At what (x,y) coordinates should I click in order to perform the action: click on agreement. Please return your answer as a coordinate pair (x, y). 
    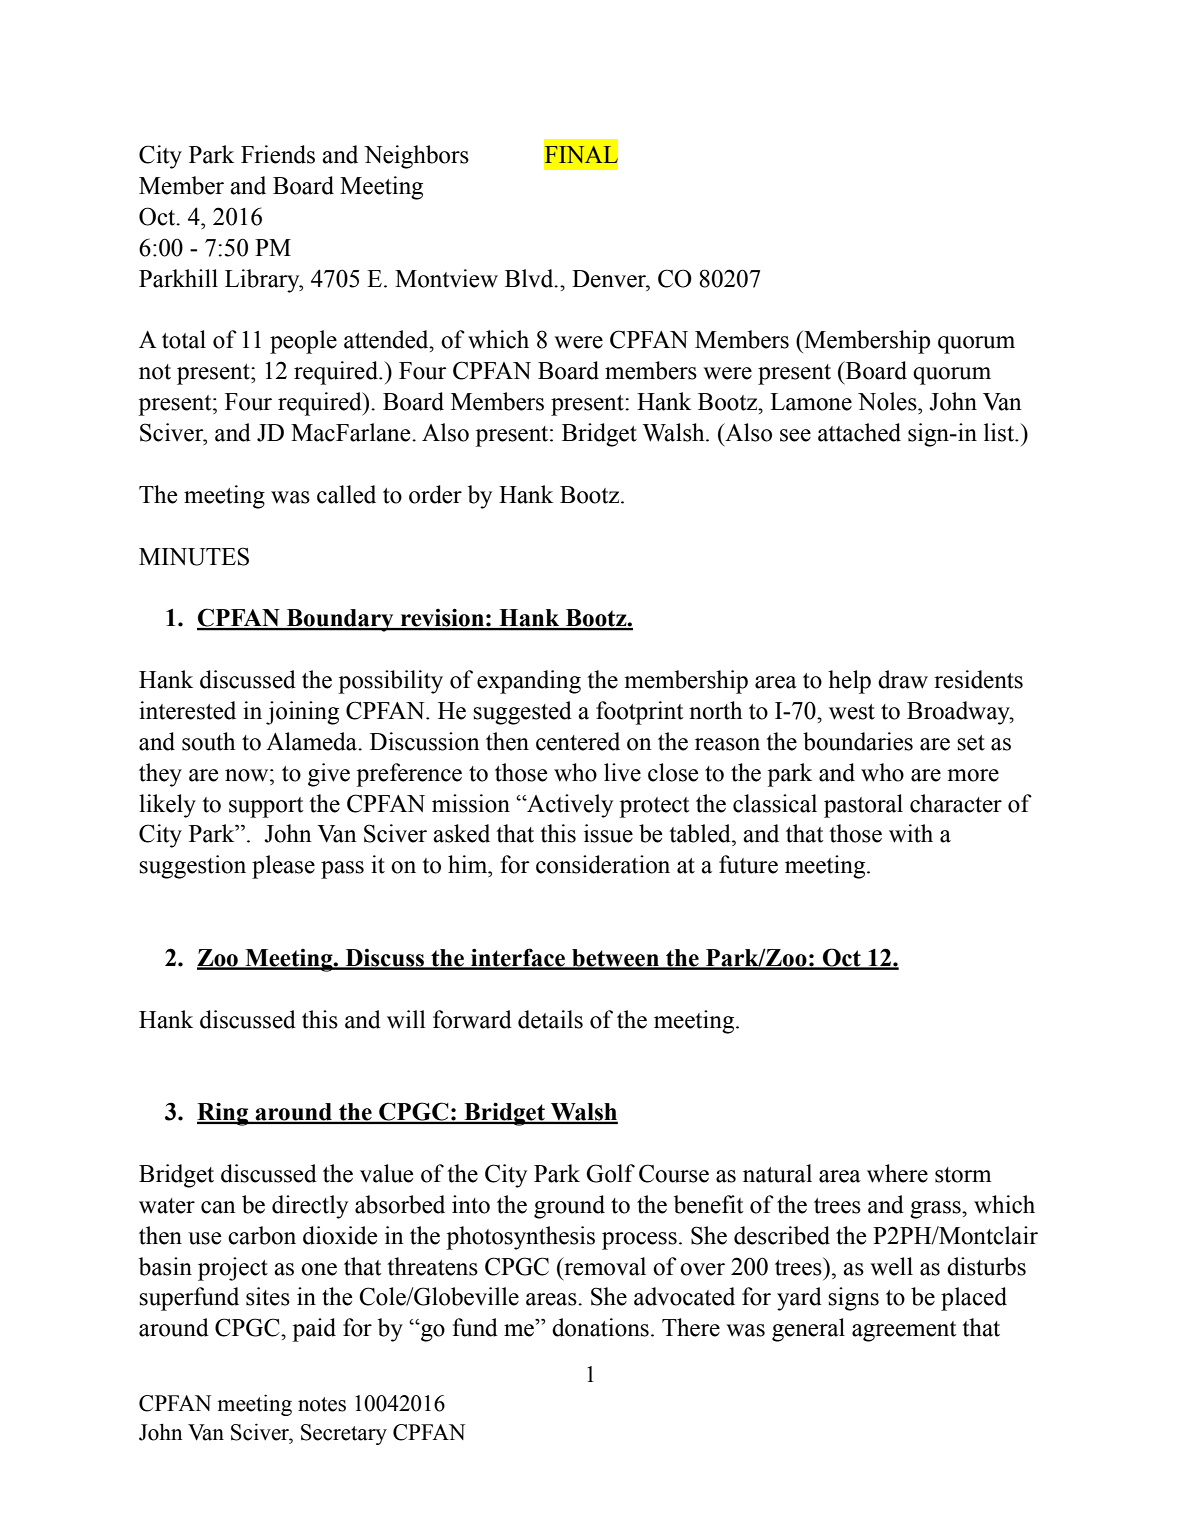
    Looking at the image, I should click on (904, 1331).
